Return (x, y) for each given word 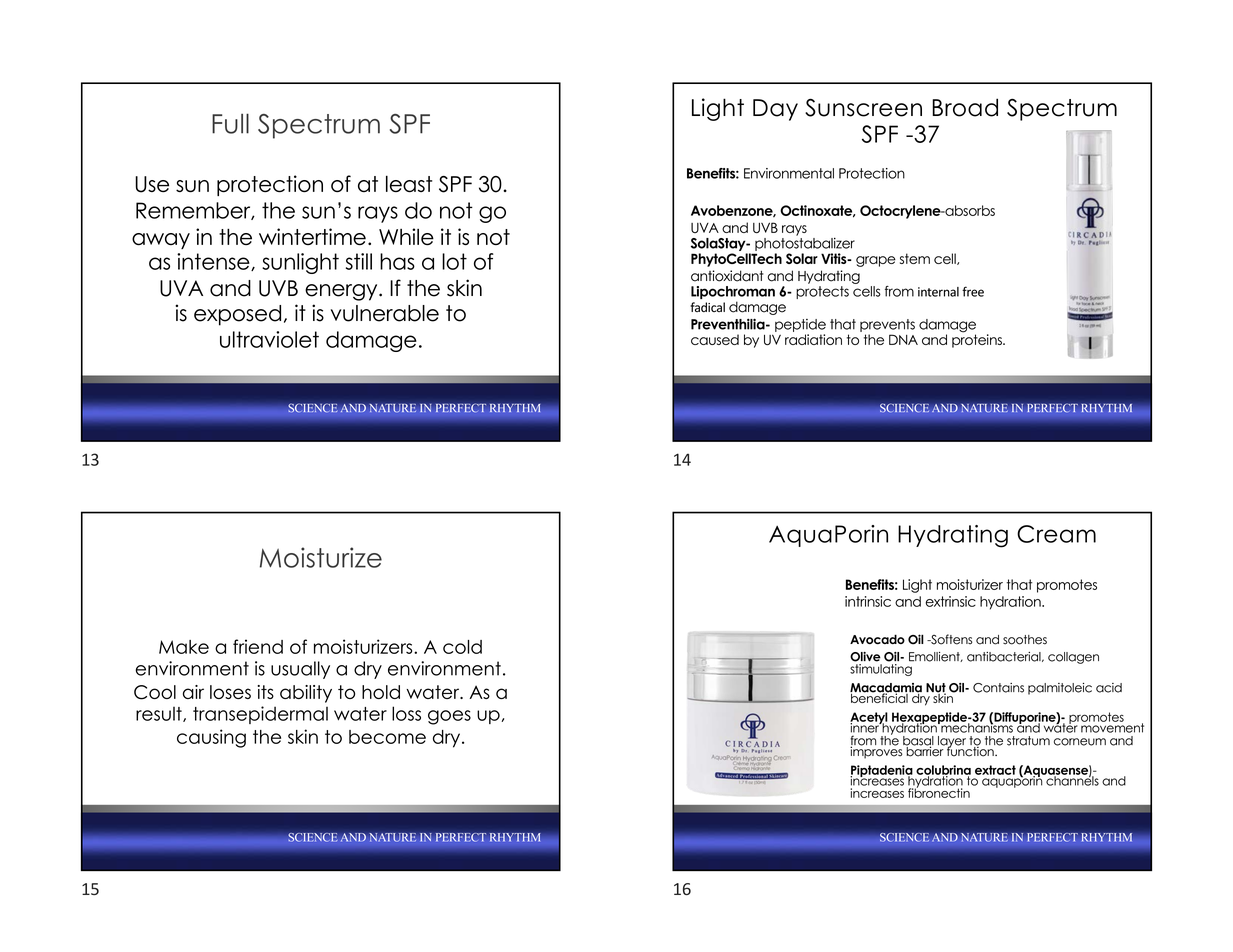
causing (211, 738)
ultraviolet (269, 339)
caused (715, 339)
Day (775, 110)
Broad (965, 107)
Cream (1056, 534)
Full (230, 123)
